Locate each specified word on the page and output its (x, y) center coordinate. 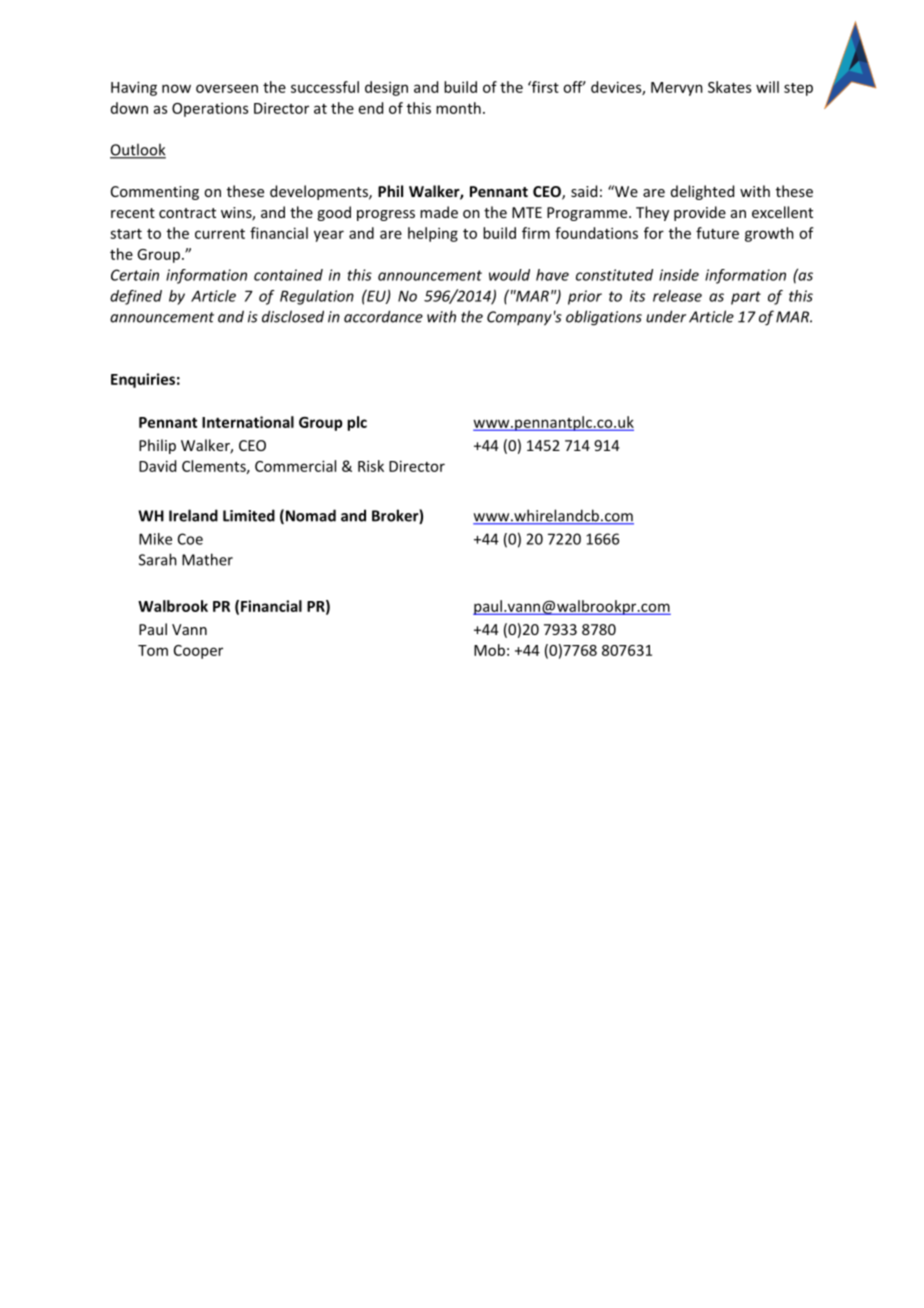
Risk (371, 466)
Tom (153, 650)
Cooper (198, 652)
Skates (729, 87)
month (458, 108)
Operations (210, 109)
